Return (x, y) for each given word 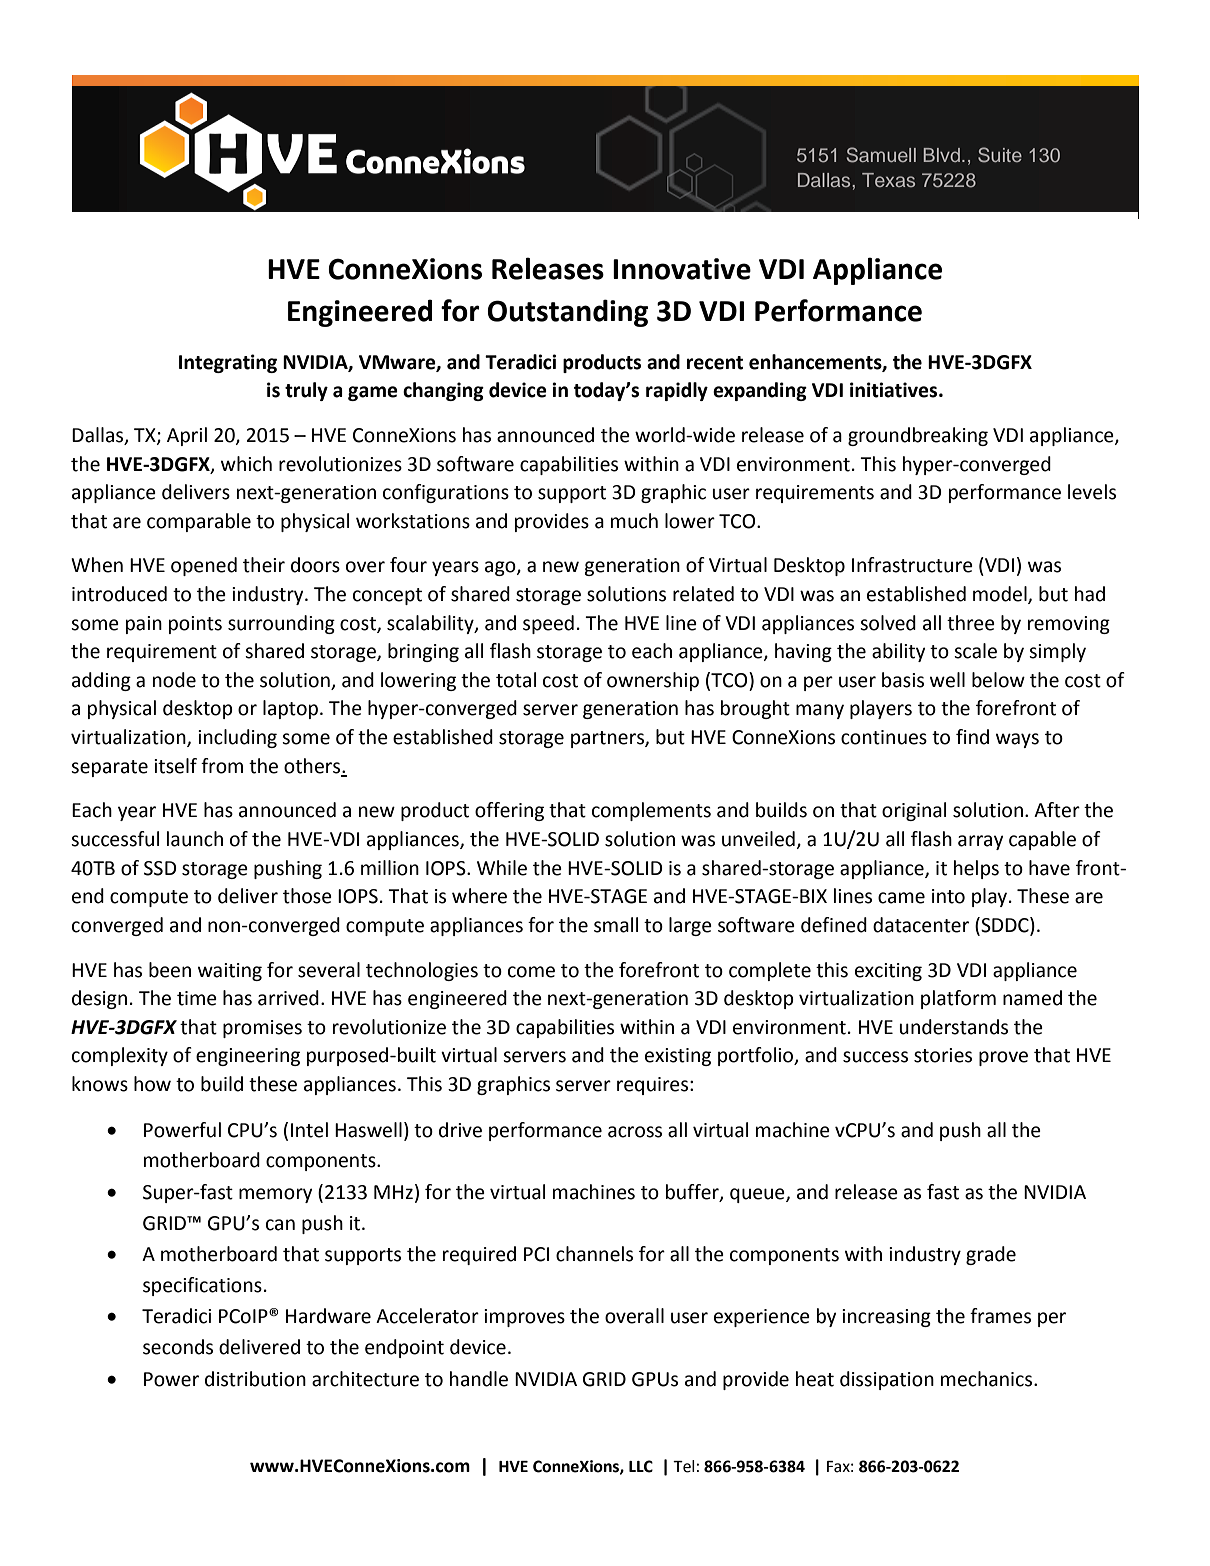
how (152, 1084)
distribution (255, 1379)
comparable (199, 522)
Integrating (228, 363)
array (980, 842)
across (635, 1132)
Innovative (682, 269)
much (634, 521)
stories (943, 1055)
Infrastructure (912, 565)
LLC (641, 1466)
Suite (1000, 155)
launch (195, 839)
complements (651, 811)
